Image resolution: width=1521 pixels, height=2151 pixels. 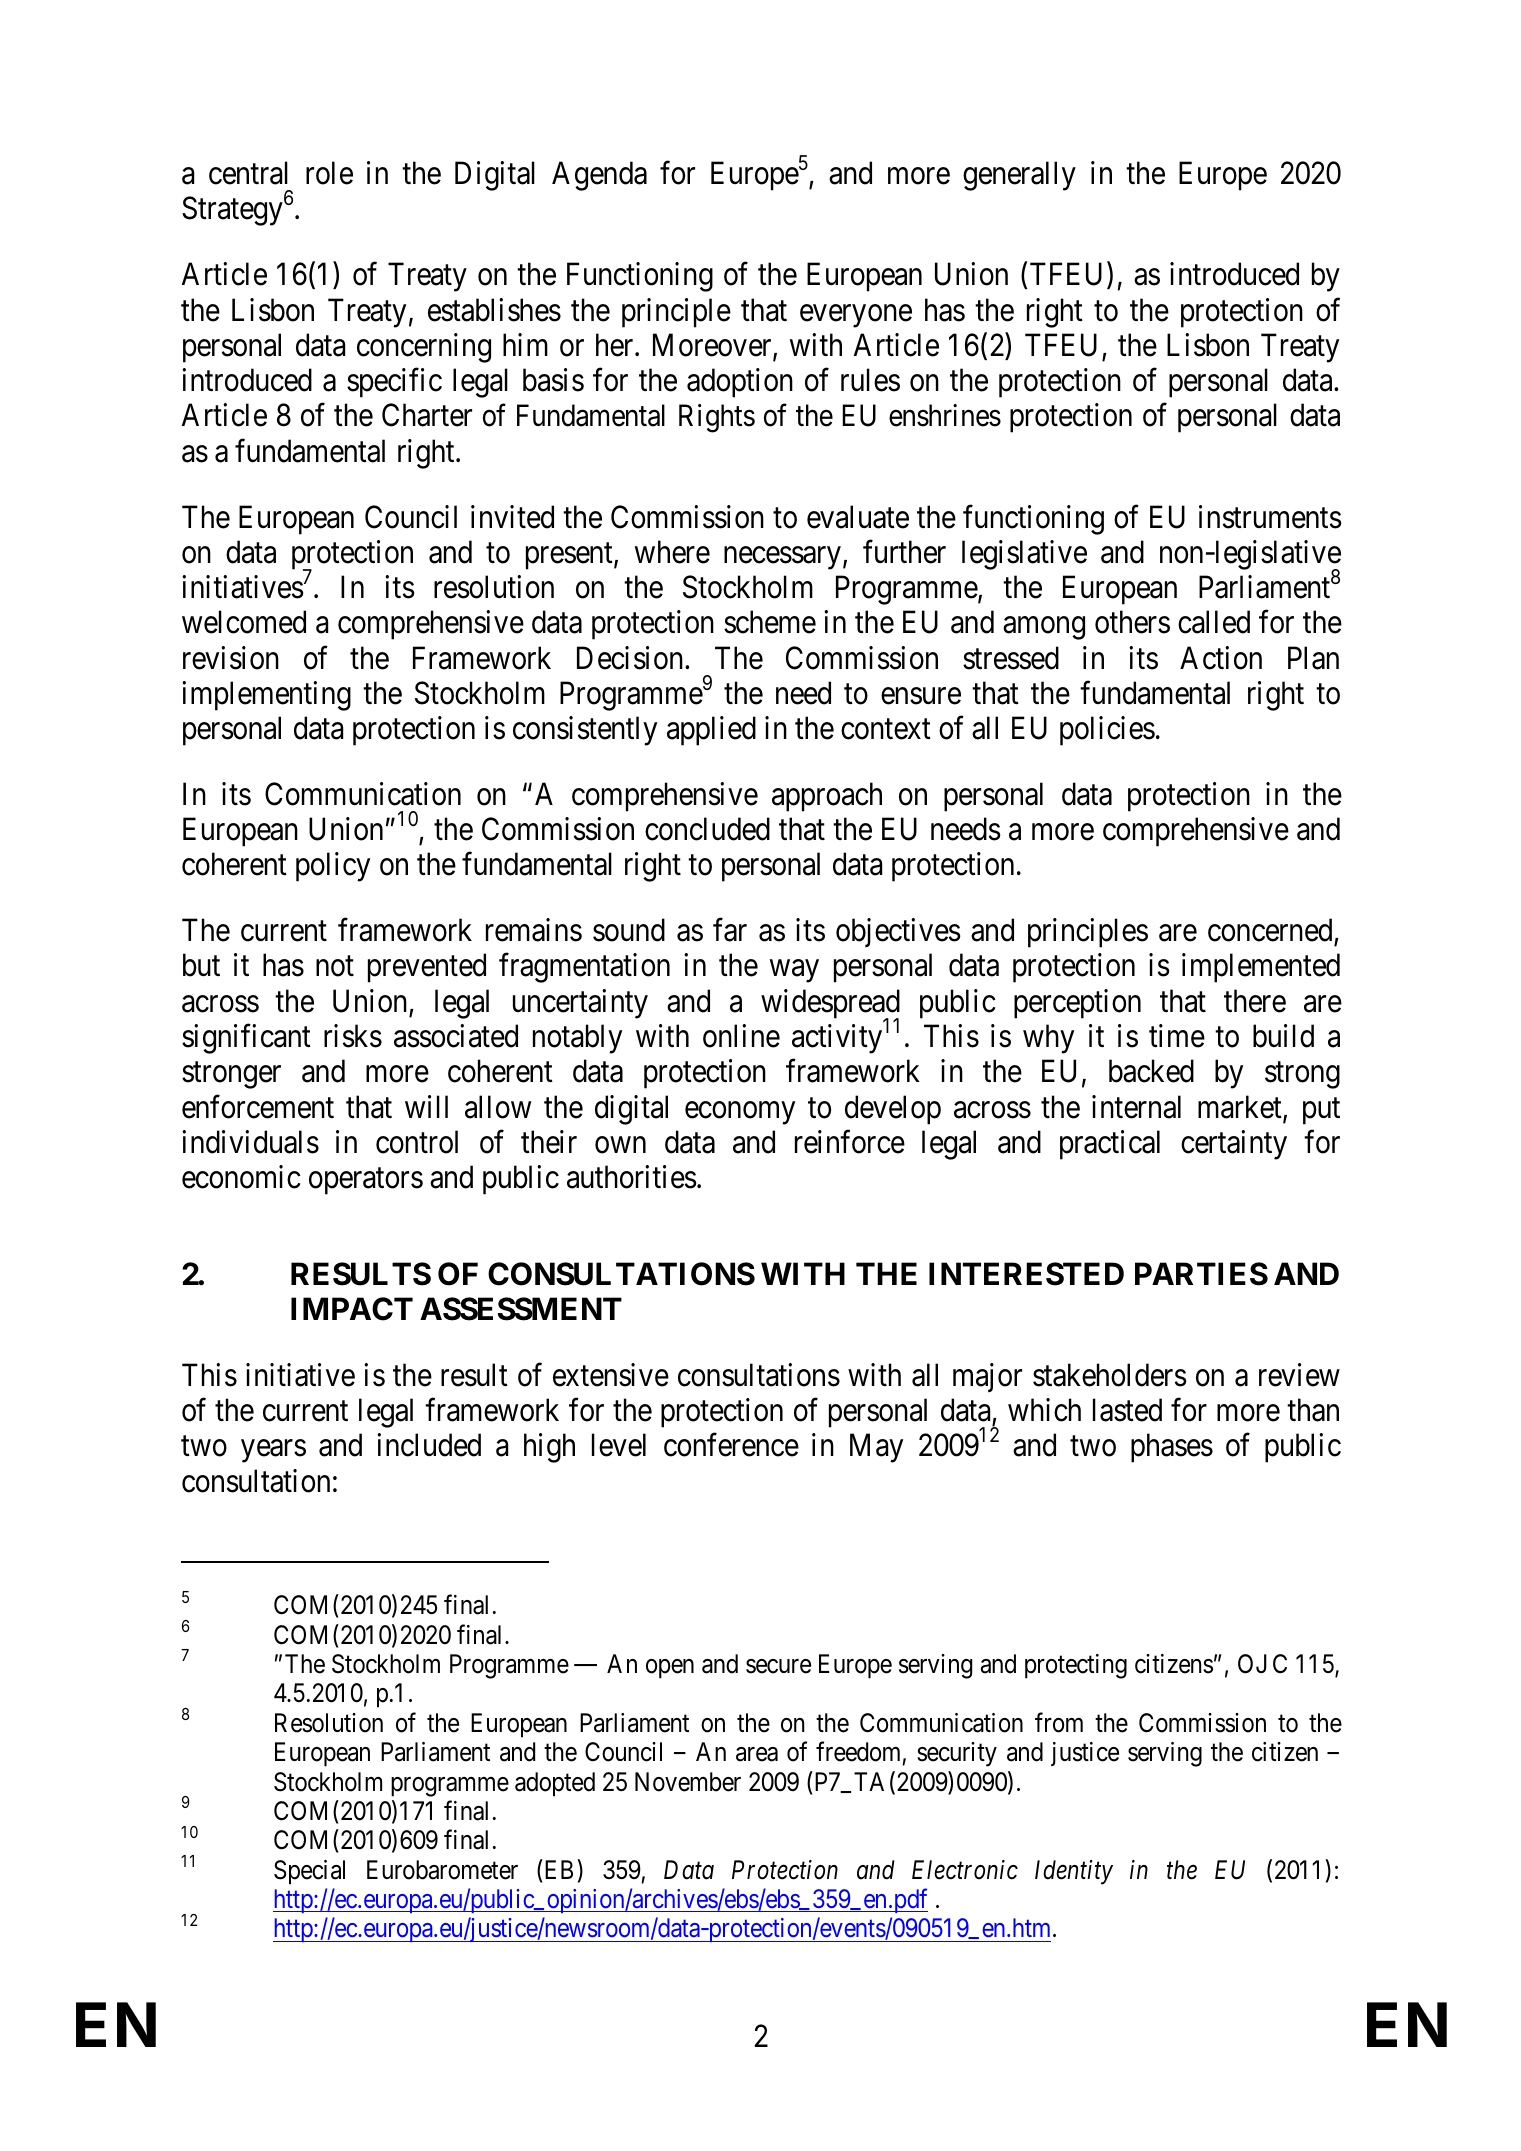 I want to click on applied, so click(x=711, y=731).
